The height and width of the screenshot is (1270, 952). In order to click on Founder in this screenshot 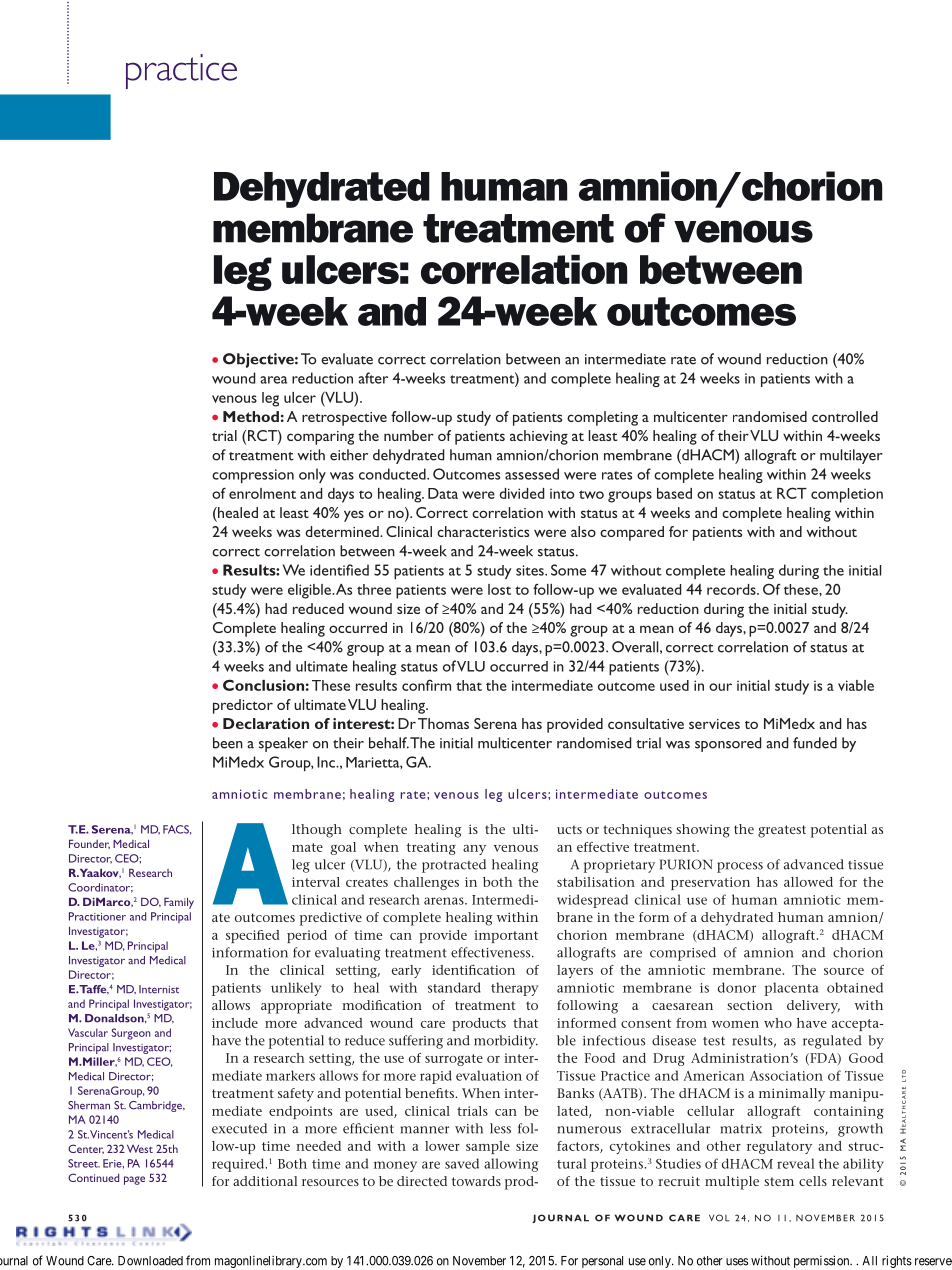, I will do `click(89, 844)`.
